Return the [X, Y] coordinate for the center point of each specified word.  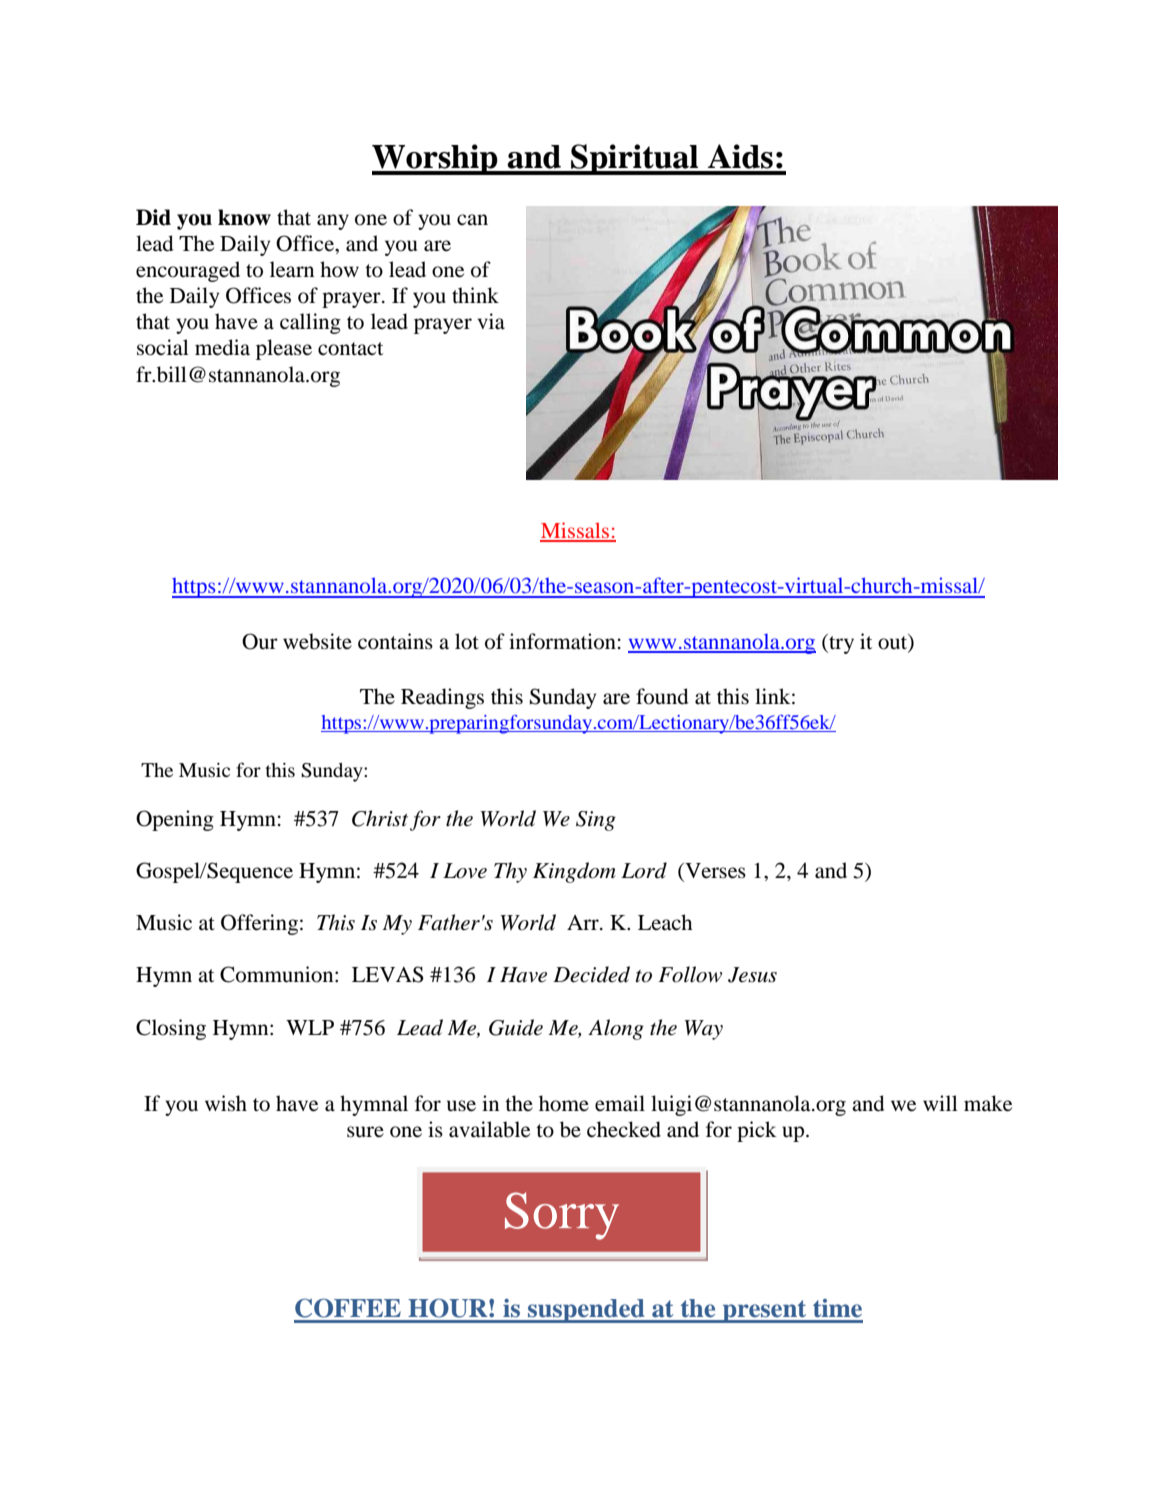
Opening [175, 820]
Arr [584, 922]
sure [365, 1132]
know [244, 217]
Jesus [752, 975]
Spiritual [635, 159]
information [562, 641]
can [472, 219]
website [317, 641]
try [840, 644]
